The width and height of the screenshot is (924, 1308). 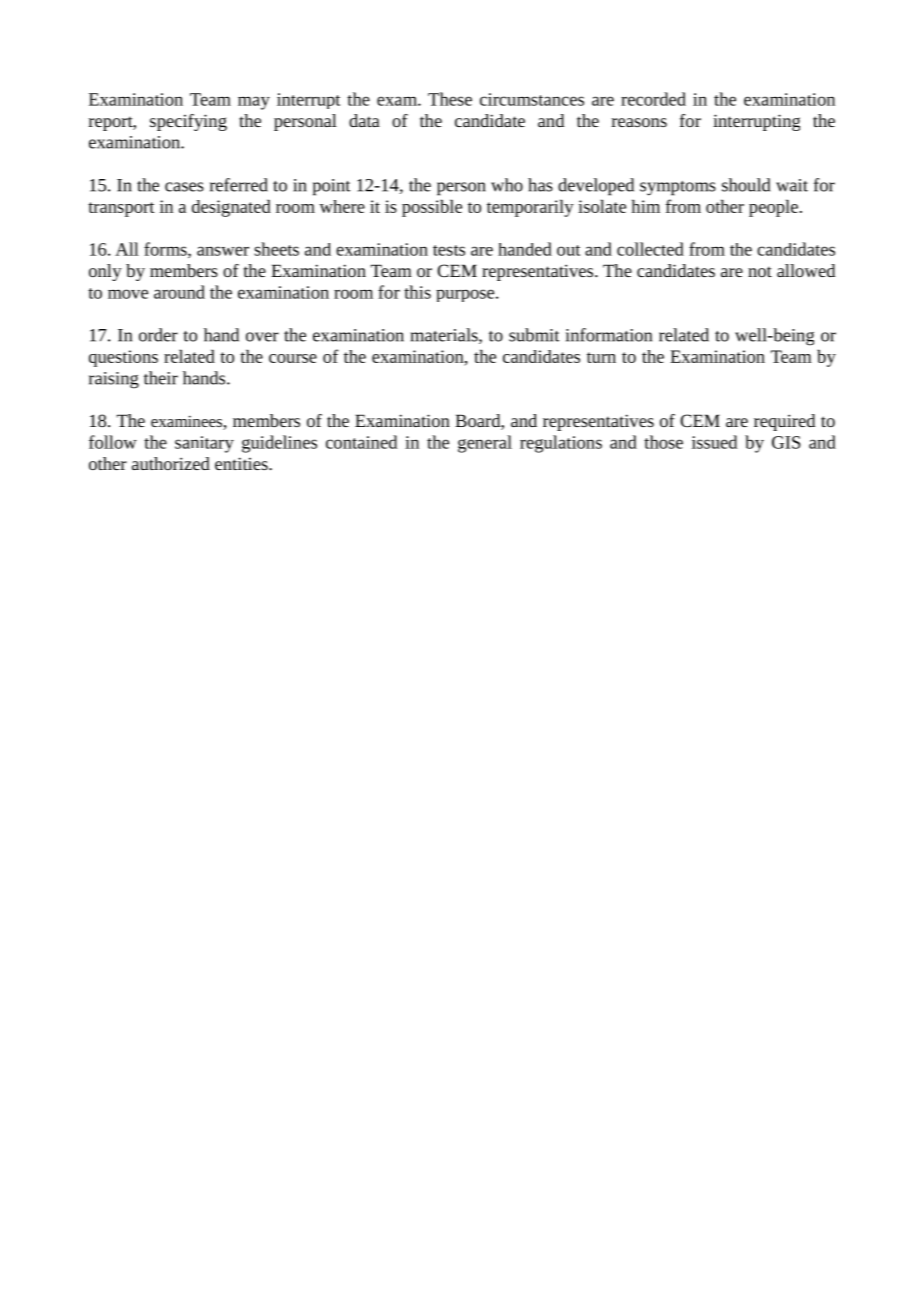 What do you see at coordinates (534, 335) in the screenshot?
I see `submit` at bounding box center [534, 335].
